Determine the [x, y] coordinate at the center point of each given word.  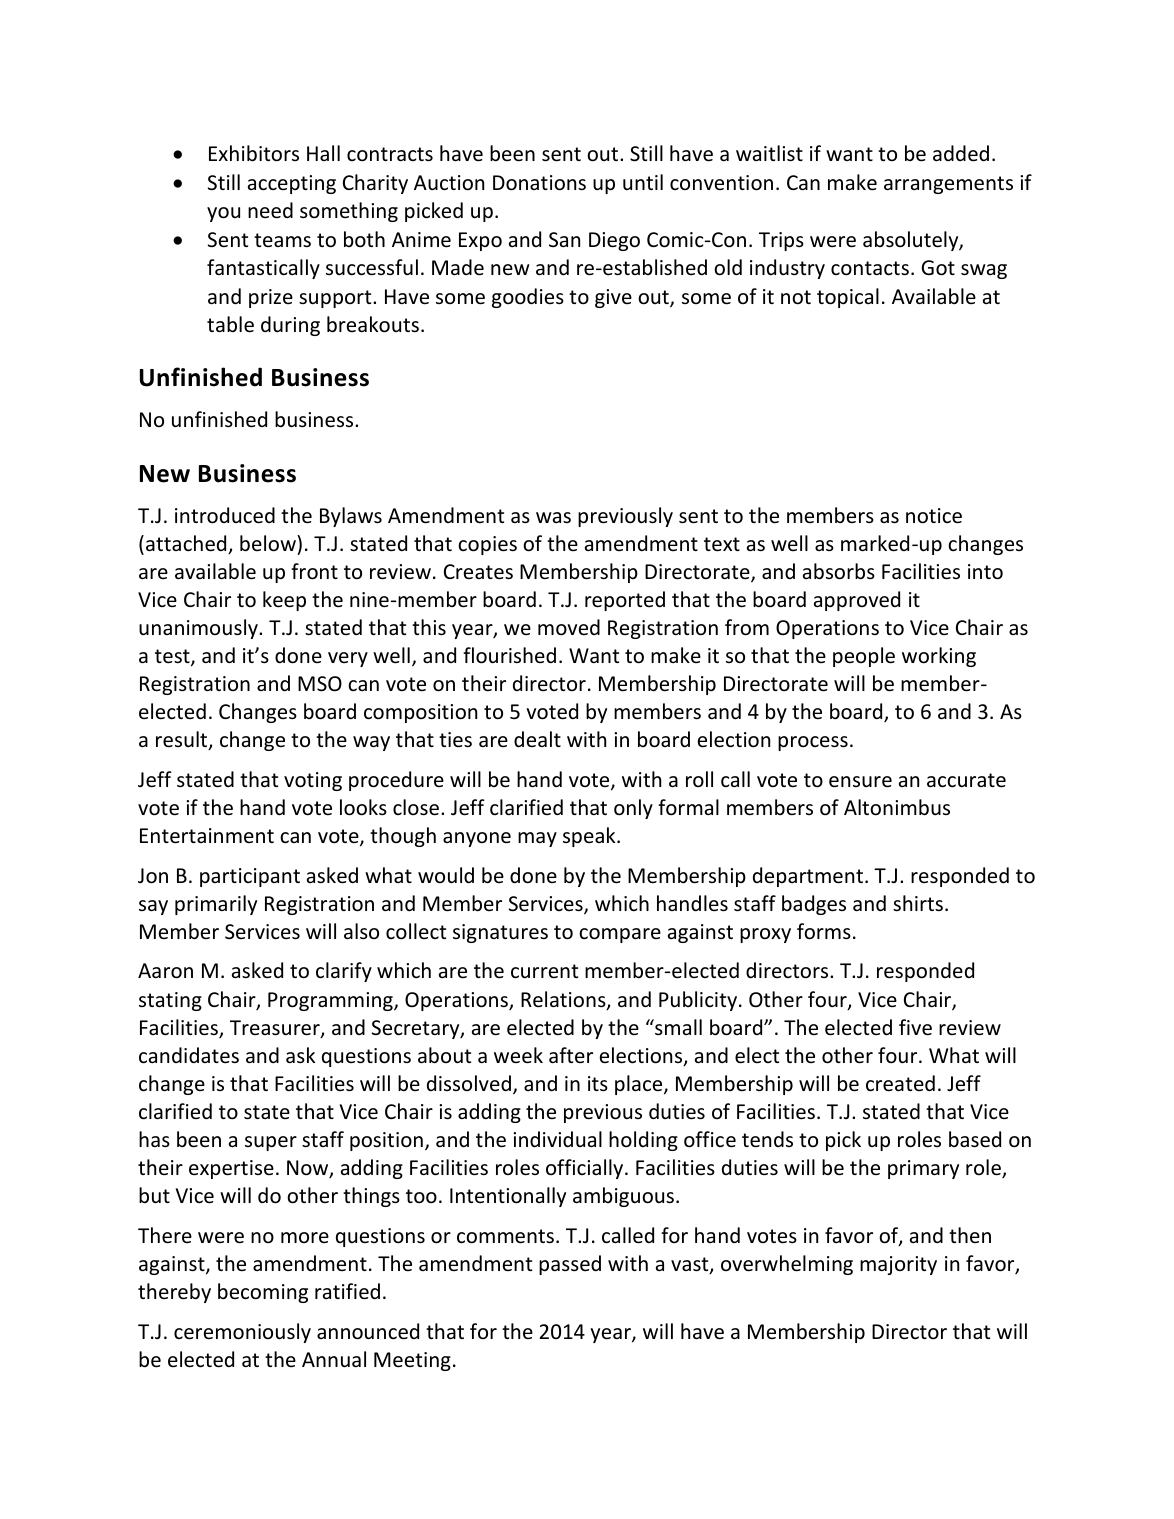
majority [898, 1265]
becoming [263, 1293]
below [269, 543]
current [544, 971]
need [270, 210]
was [553, 517]
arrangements [948, 185]
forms [824, 931]
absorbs [839, 571]
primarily [216, 905]
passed [570, 1265]
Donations [539, 183]
